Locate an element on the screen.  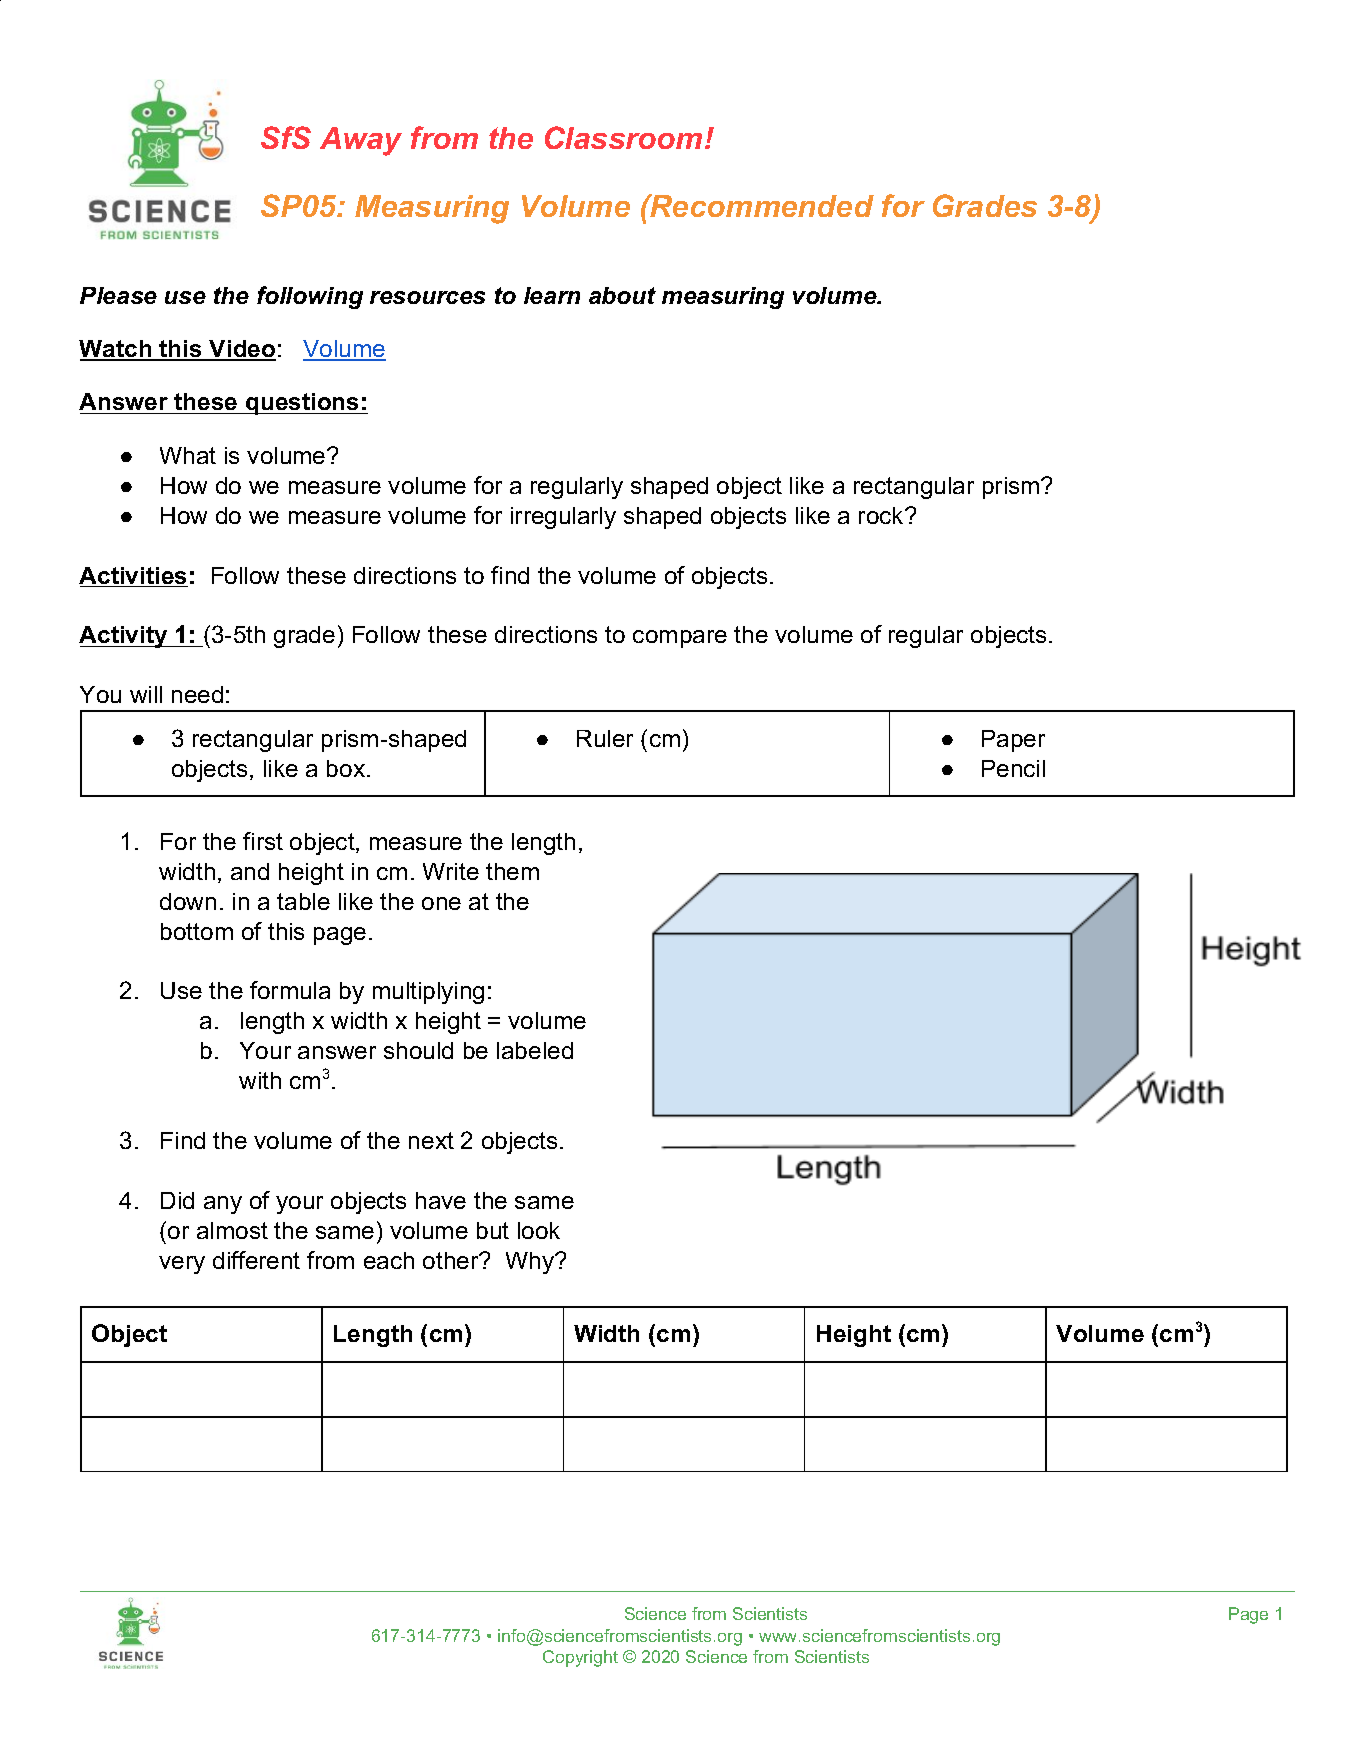
look is located at coordinates (539, 1230).
